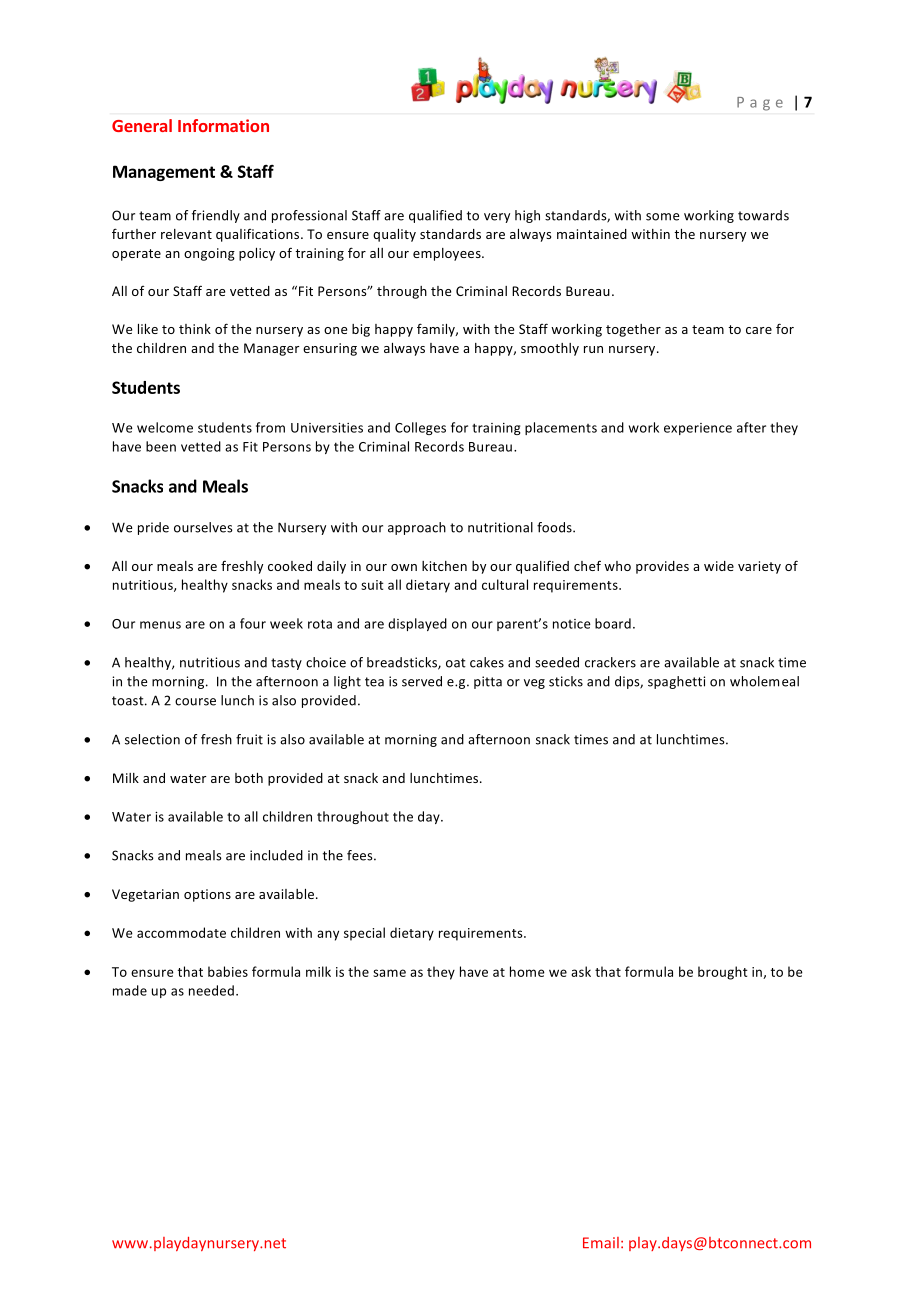 This screenshot has width=924, height=1308. What do you see at coordinates (422, 681) in the screenshot?
I see `served` at bounding box center [422, 681].
